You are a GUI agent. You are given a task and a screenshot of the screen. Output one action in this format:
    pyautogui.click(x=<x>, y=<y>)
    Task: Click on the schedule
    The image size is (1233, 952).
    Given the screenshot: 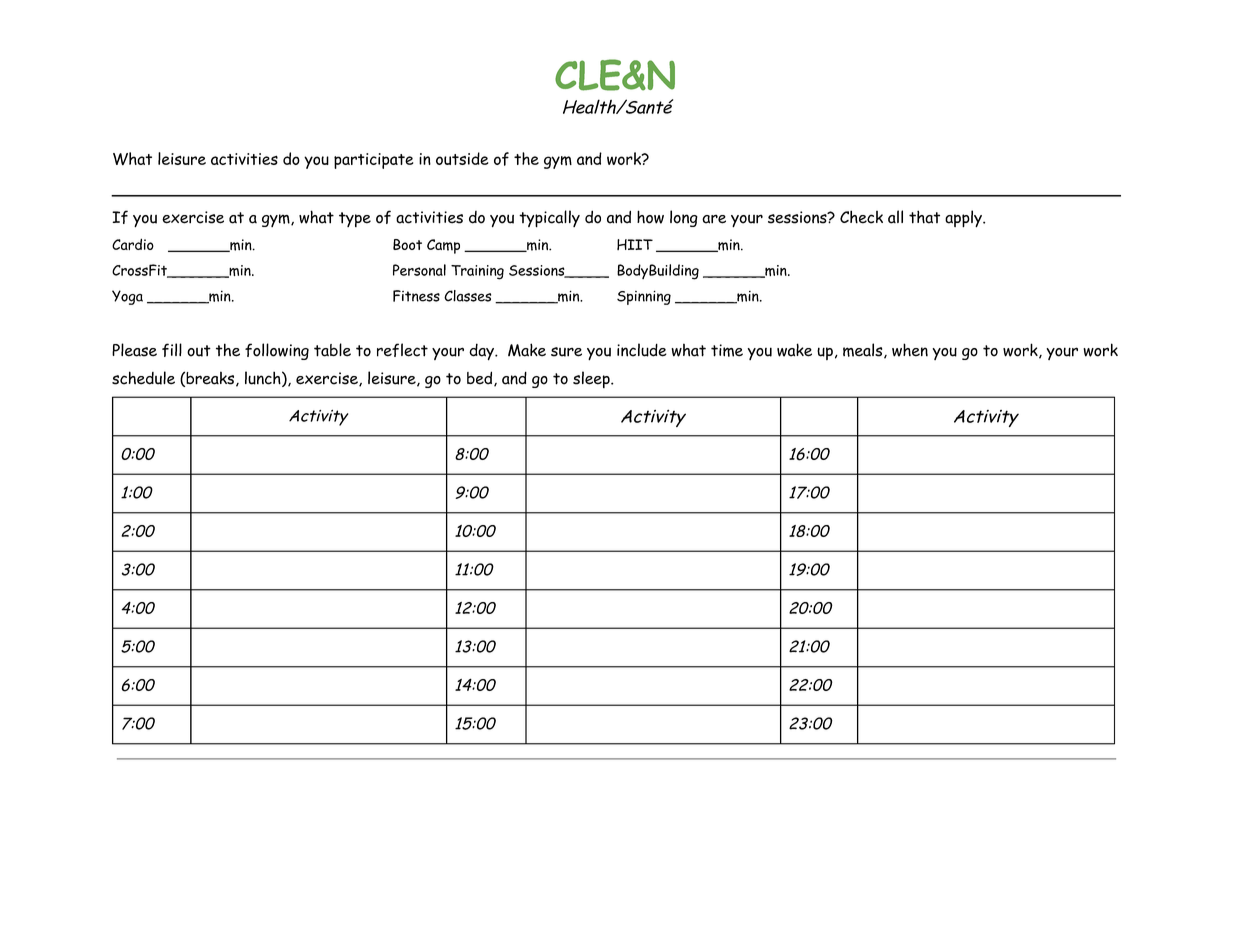 What is the action you would take?
    pyautogui.click(x=143, y=378)
